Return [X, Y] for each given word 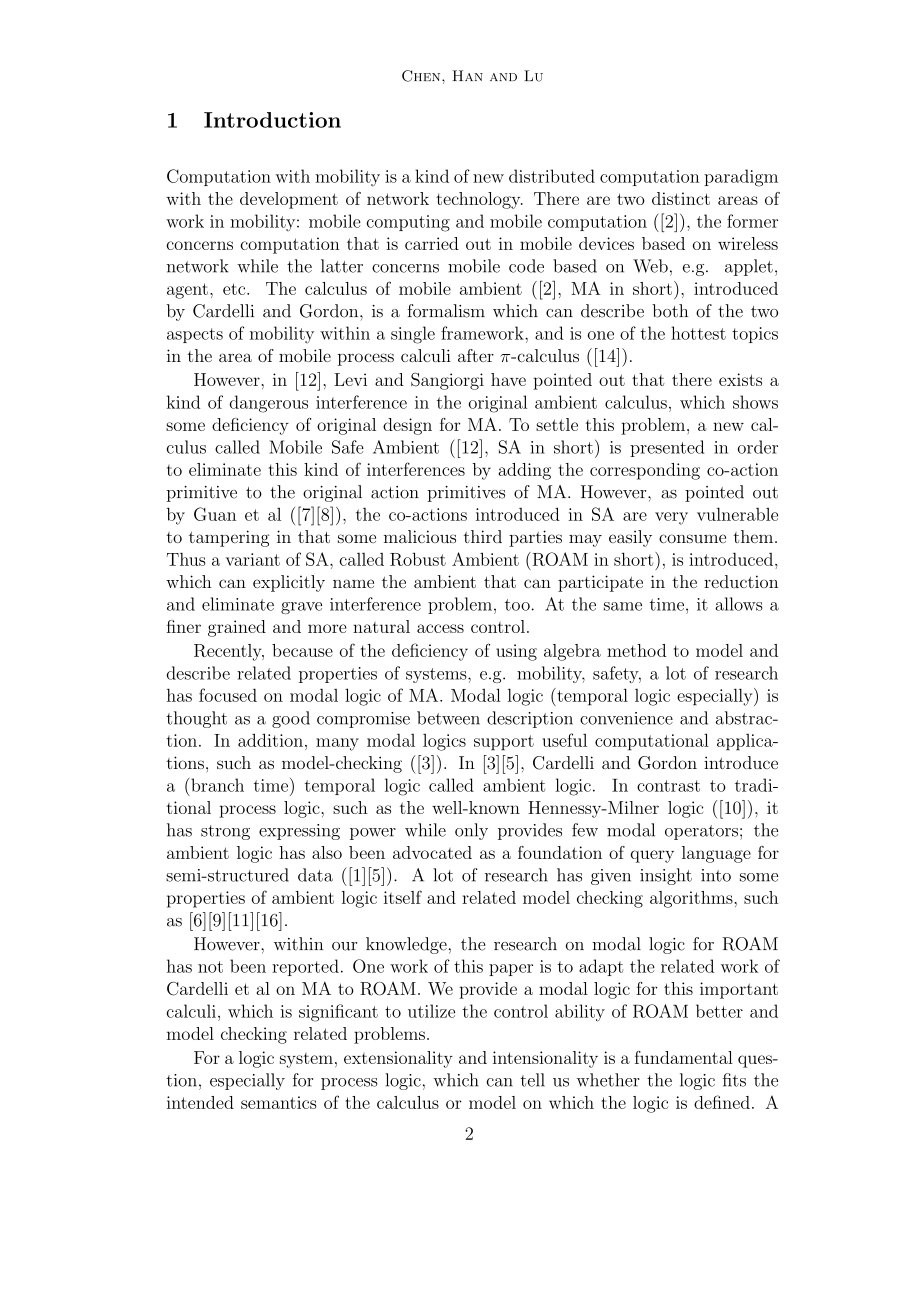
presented [667, 448]
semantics [279, 1102]
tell [532, 1080]
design [407, 426]
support [504, 743]
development [289, 200]
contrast [668, 786]
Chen [422, 76]
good [291, 719]
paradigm [741, 178]
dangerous [268, 404]
